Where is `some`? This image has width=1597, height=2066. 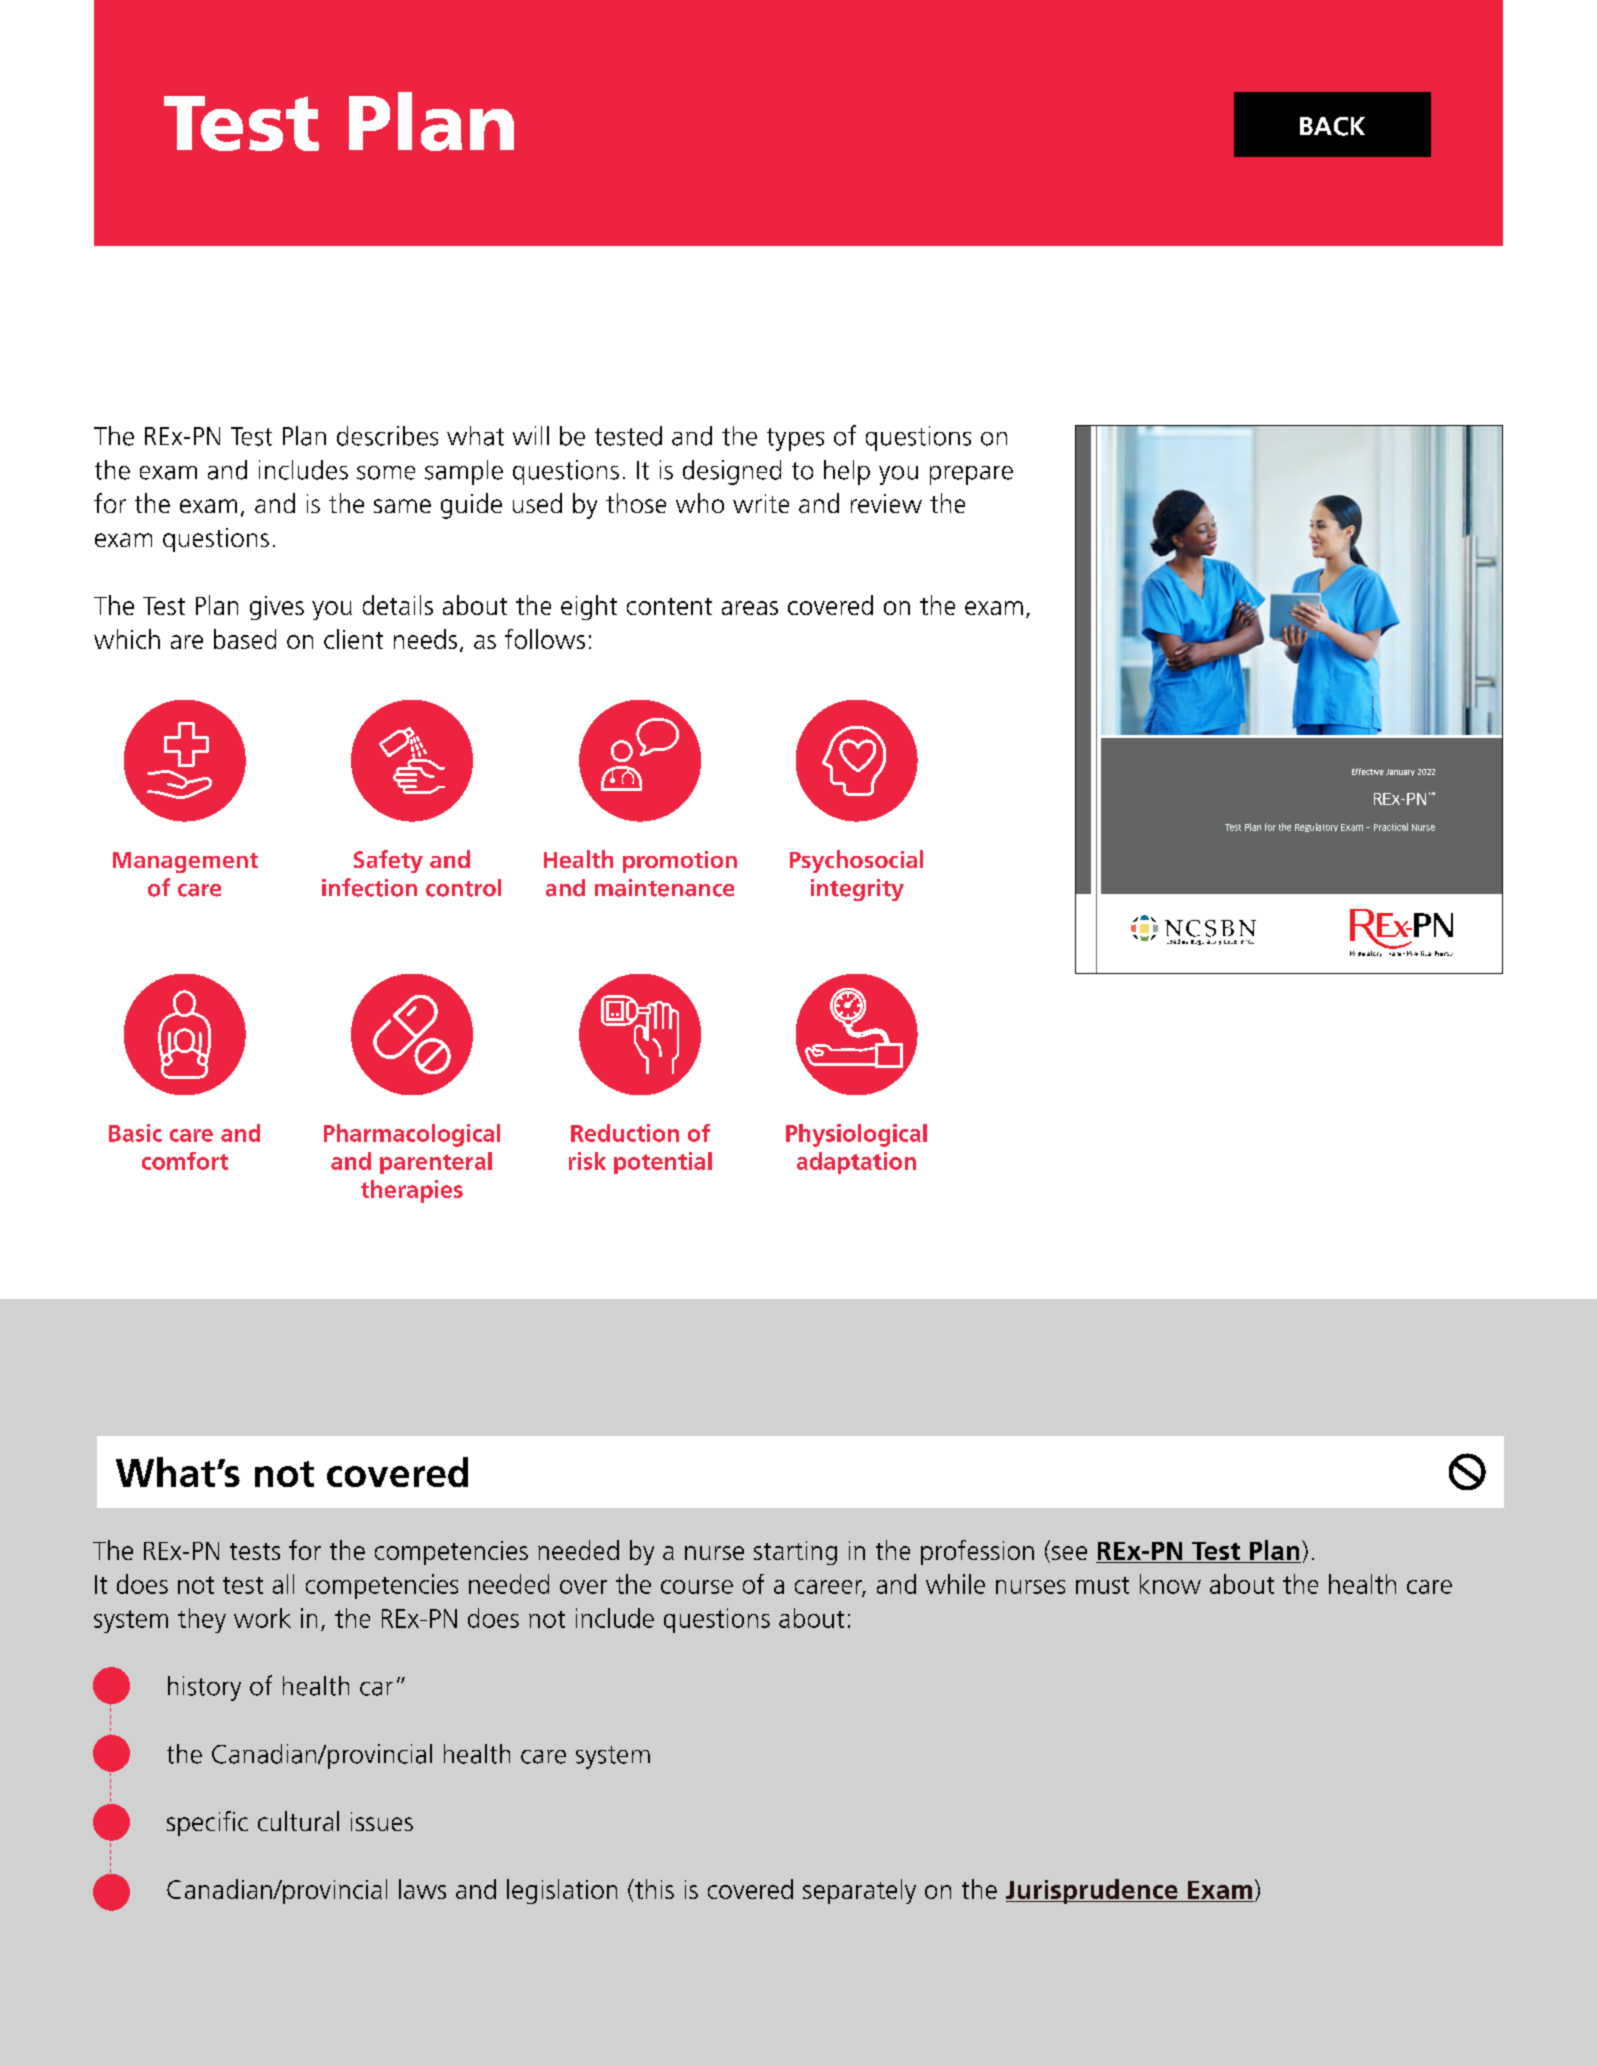
some is located at coordinates (386, 473).
